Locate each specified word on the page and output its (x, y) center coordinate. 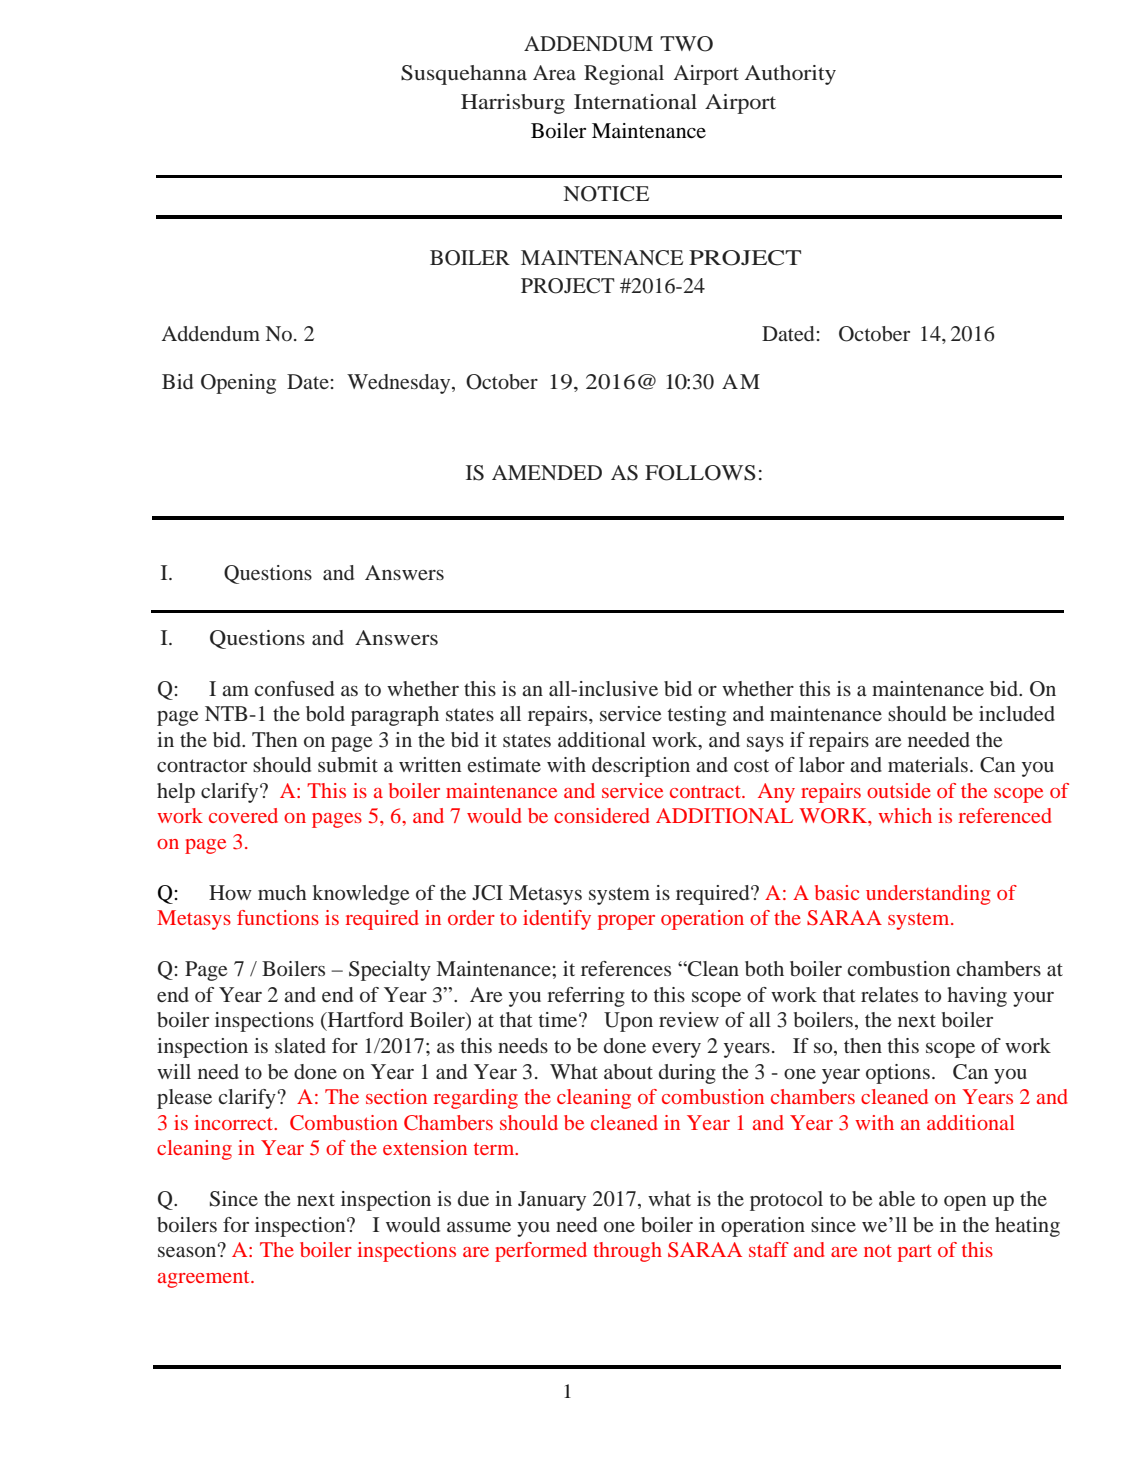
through (627, 1252)
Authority (790, 75)
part (915, 1253)
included (1017, 713)
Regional (624, 75)
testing (697, 716)
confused (294, 688)
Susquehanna (464, 75)
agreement (205, 1279)
